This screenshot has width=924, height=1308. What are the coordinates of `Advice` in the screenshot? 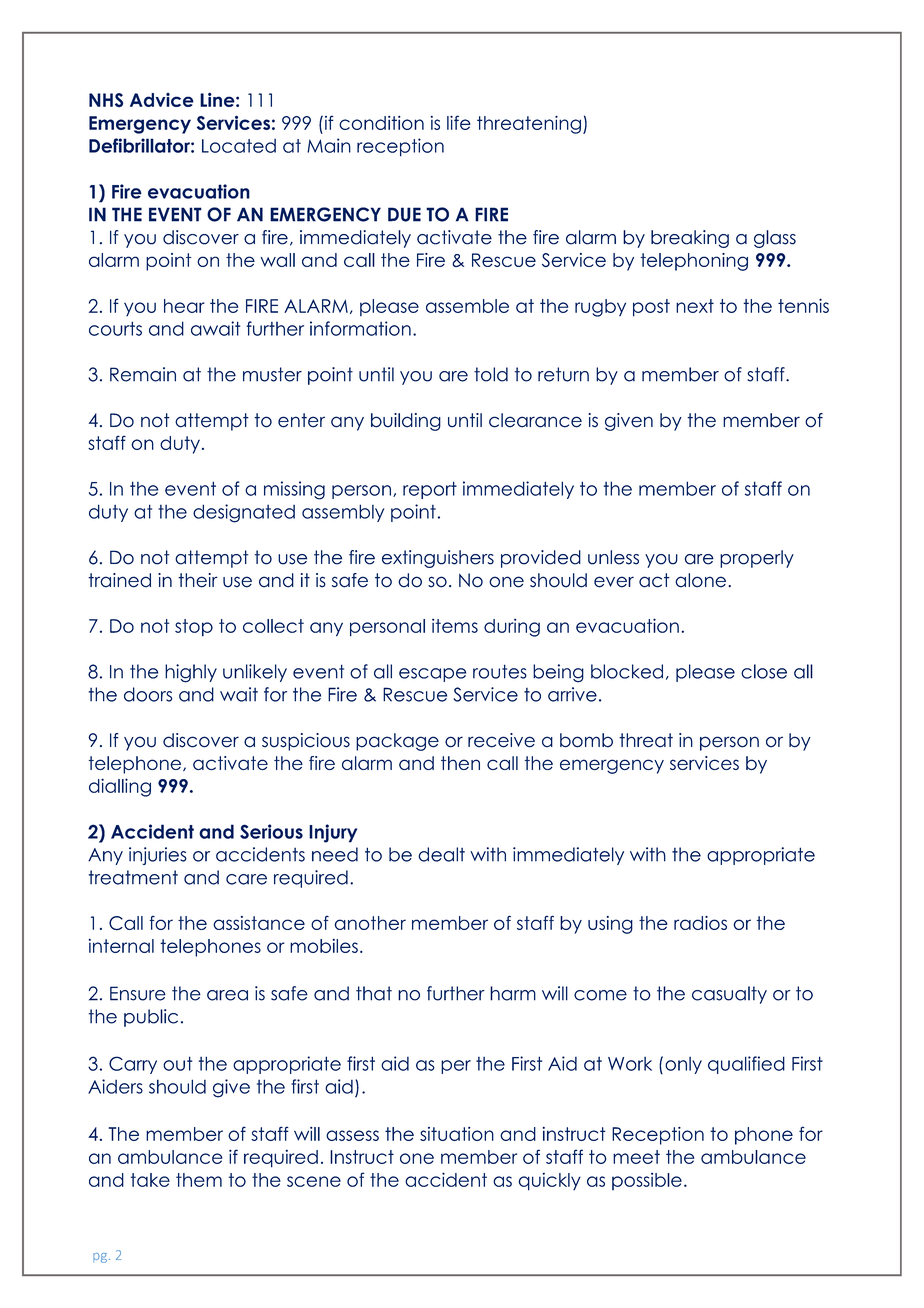 It's located at (162, 100).
